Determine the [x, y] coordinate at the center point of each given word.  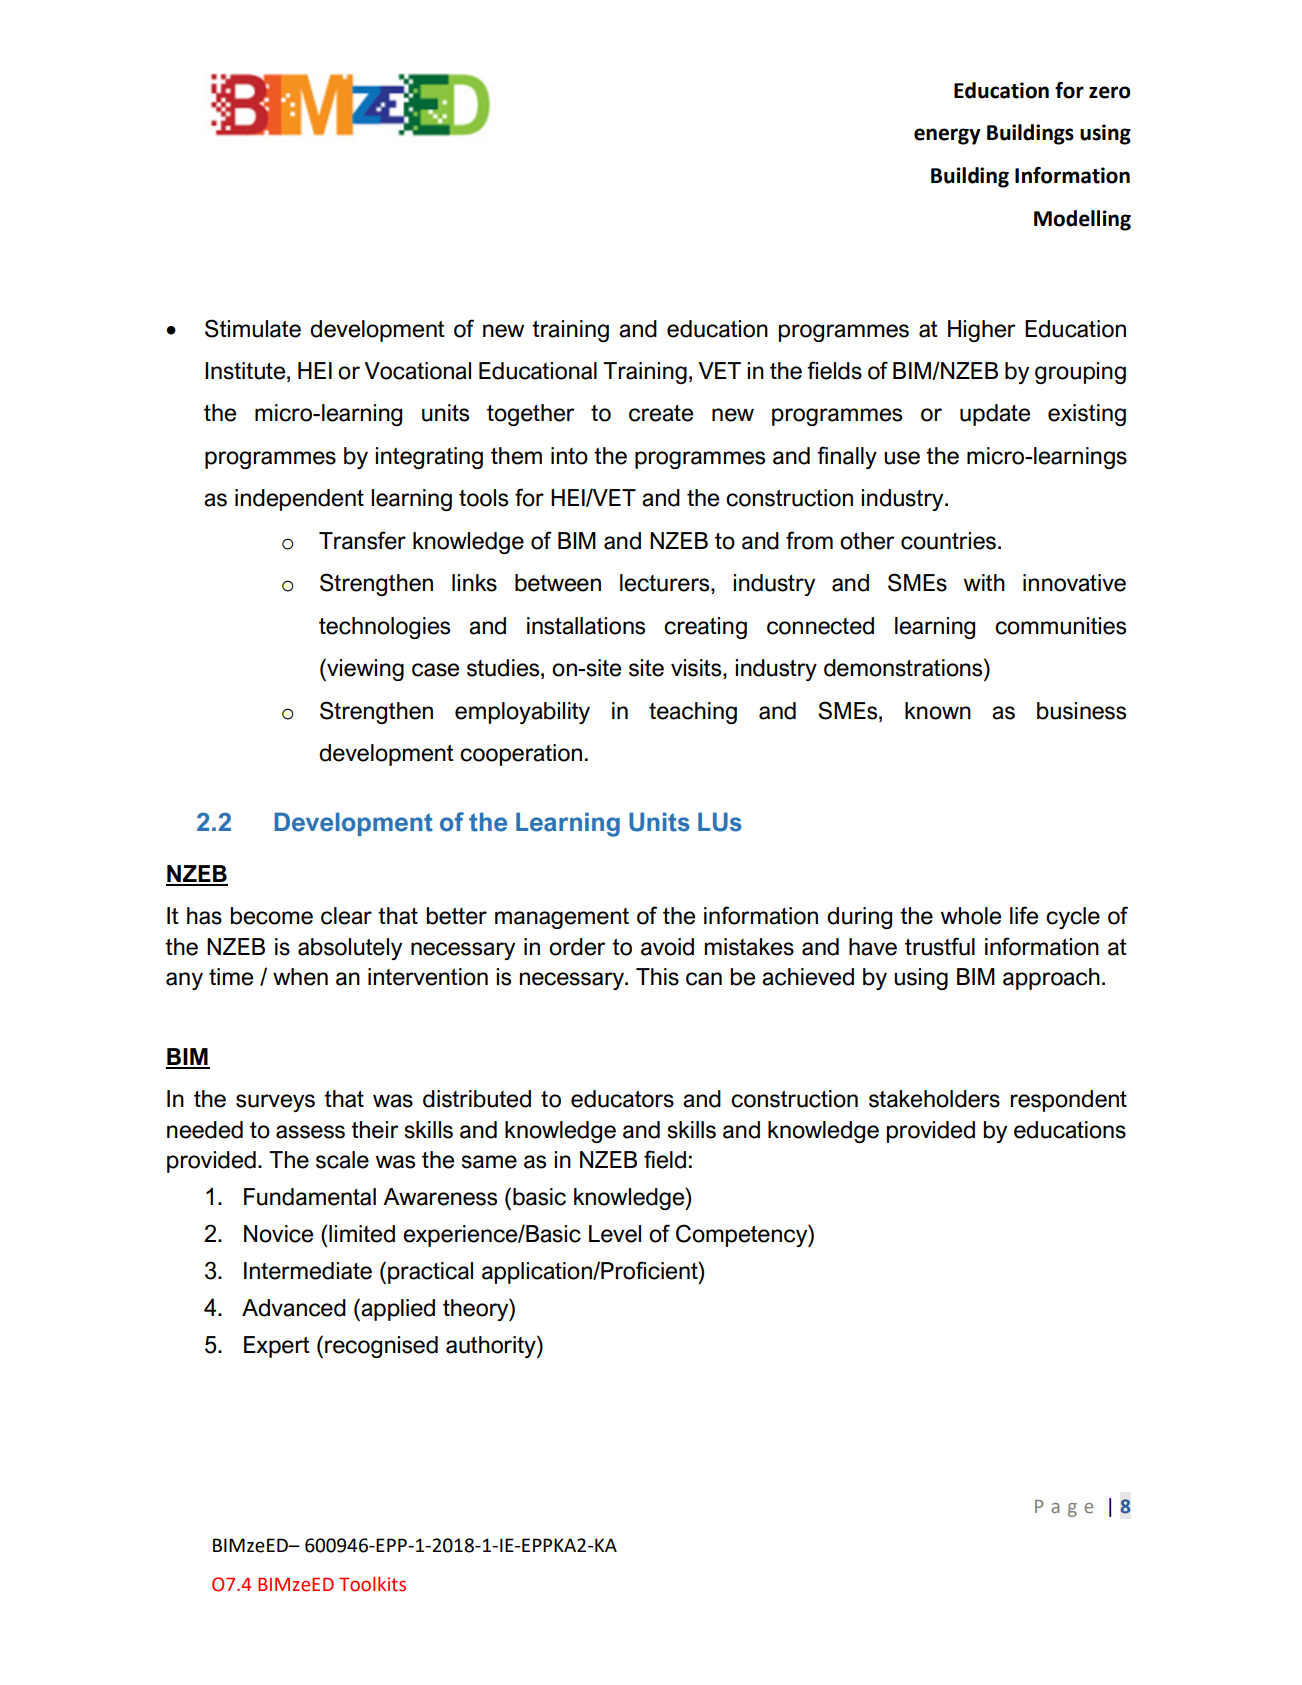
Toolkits [372, 1584]
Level [615, 1234]
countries [948, 541]
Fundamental [310, 1197]
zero [1110, 92]
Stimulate [253, 328]
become [272, 916]
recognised [381, 1347]
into [569, 456]
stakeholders [934, 1099]
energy [947, 136]
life [1024, 915]
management [562, 918]
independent [299, 500]
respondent [1069, 1101]
